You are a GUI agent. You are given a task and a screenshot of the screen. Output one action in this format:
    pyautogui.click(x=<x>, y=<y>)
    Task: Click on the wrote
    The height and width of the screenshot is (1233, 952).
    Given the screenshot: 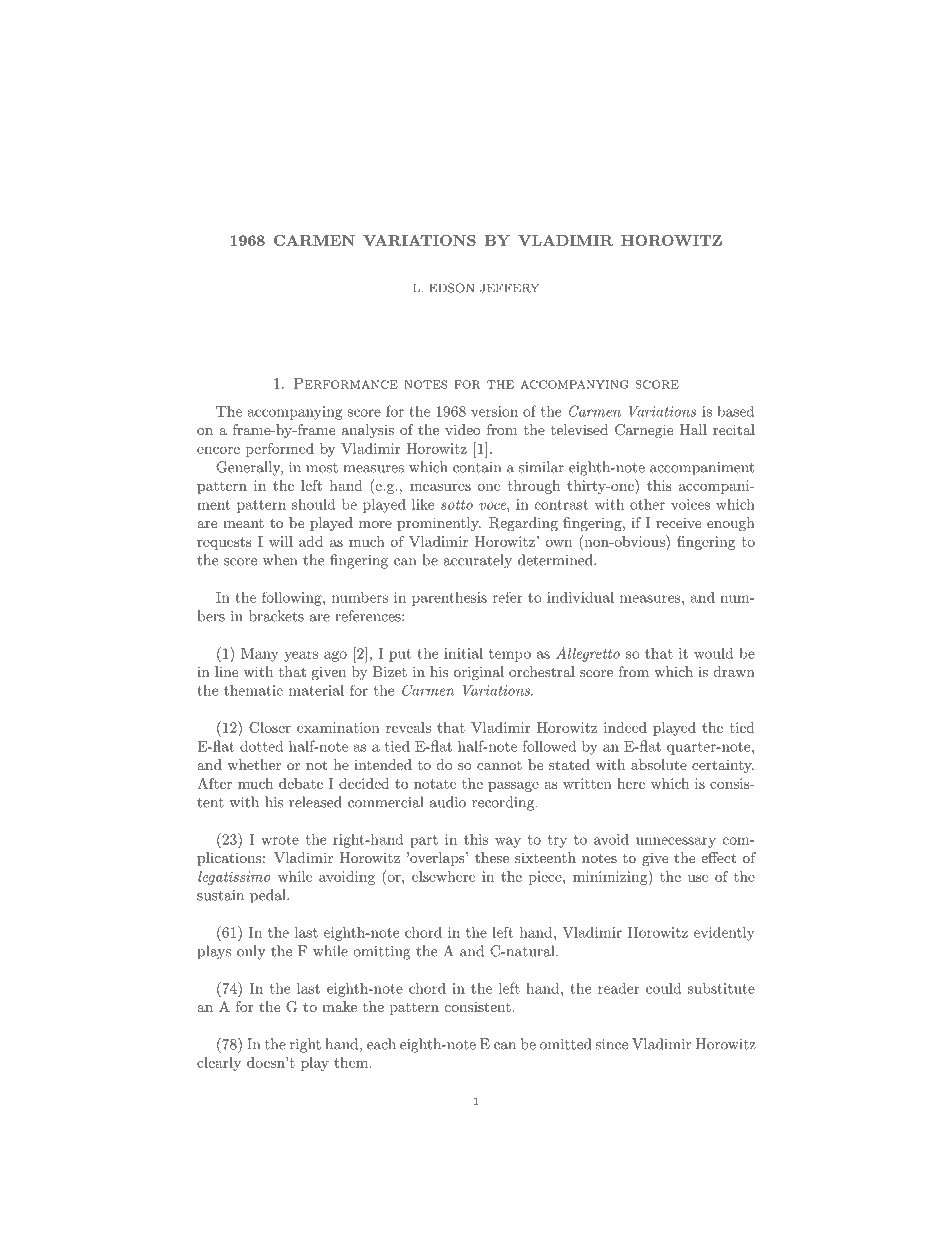 What is the action you would take?
    pyautogui.click(x=280, y=840)
